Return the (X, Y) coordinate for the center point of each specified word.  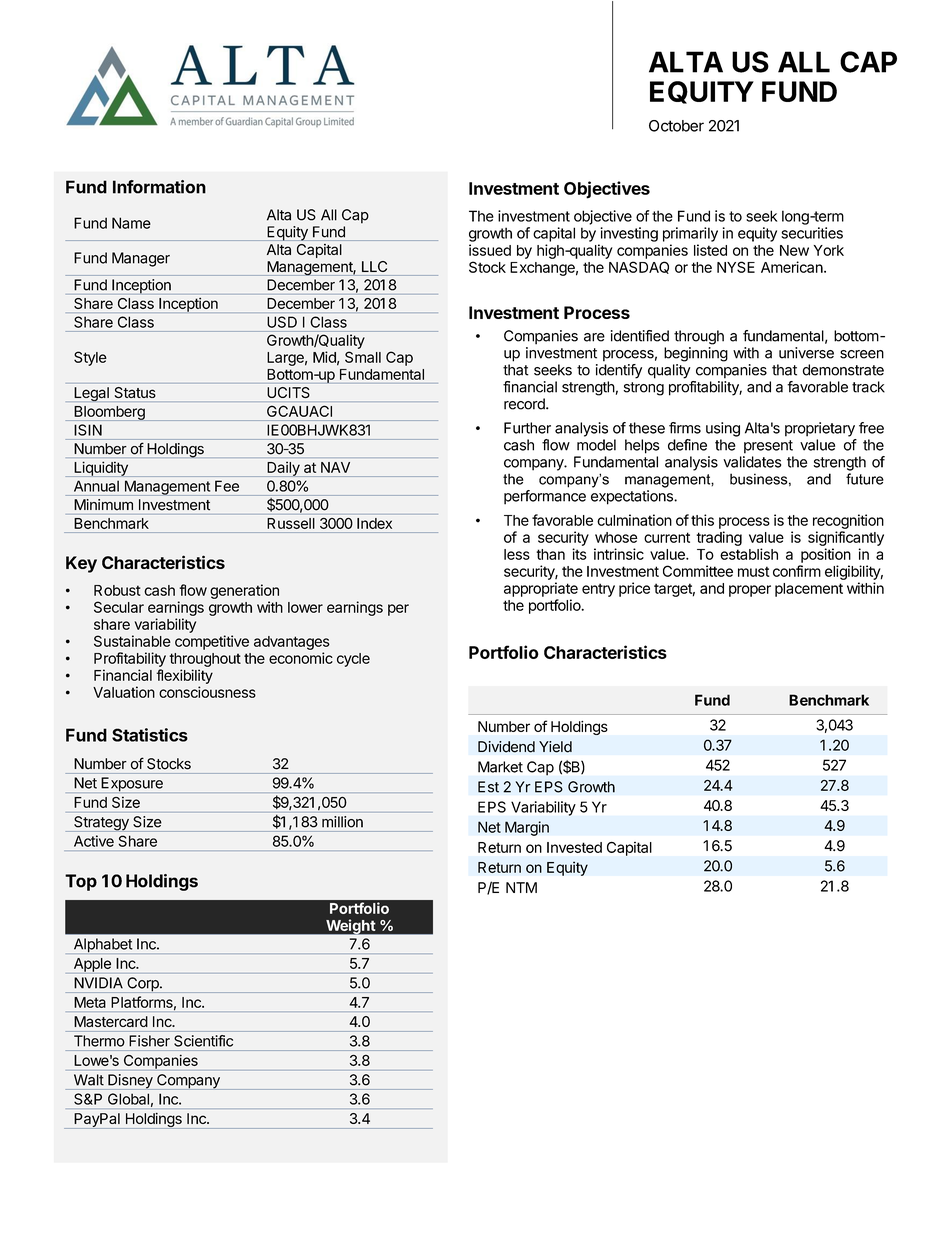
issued (490, 250)
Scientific (203, 1041)
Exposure (132, 785)
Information (159, 187)
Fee (226, 486)
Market (500, 767)
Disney (130, 1082)
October (676, 126)
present (768, 447)
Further (527, 428)
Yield (555, 747)
